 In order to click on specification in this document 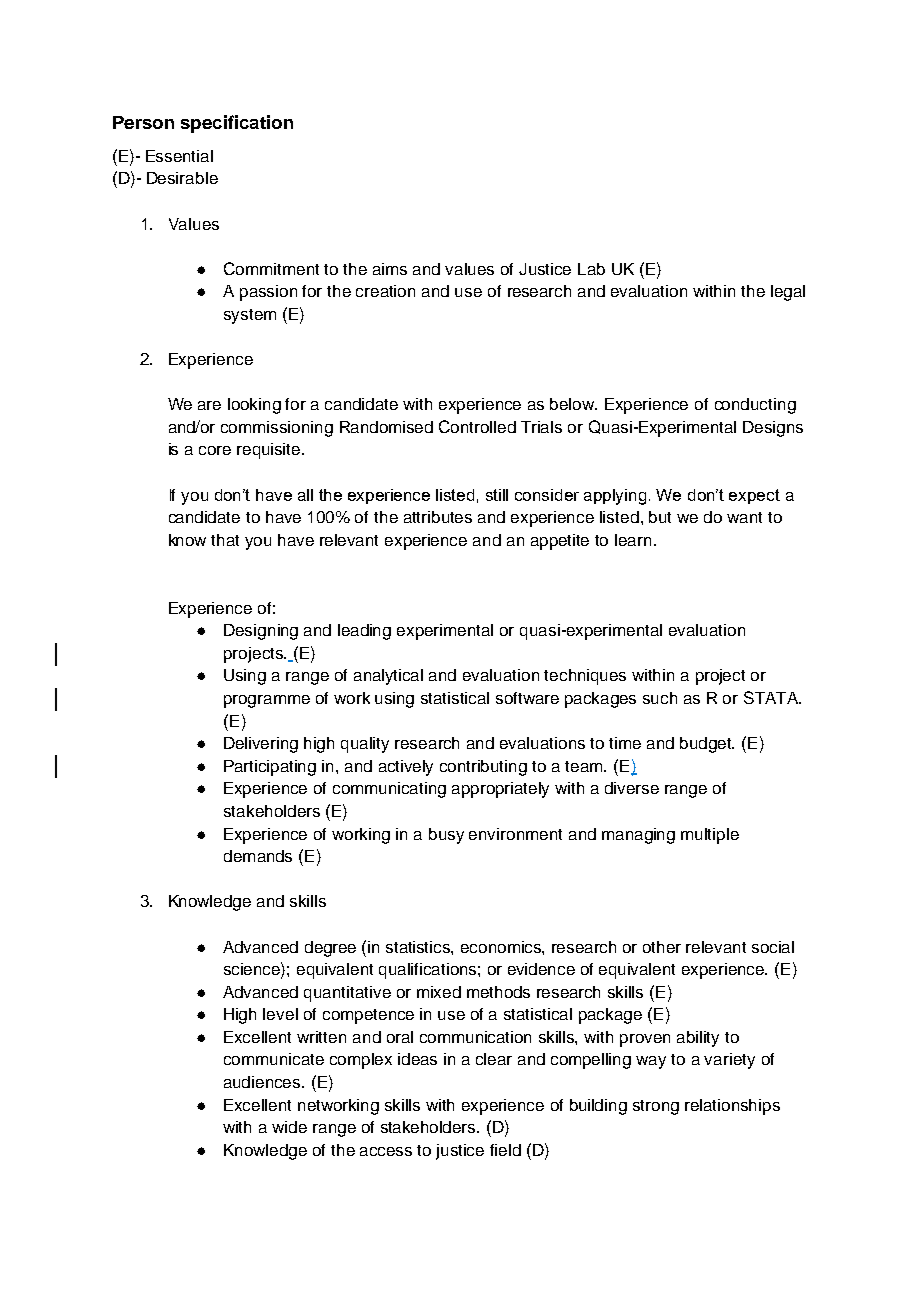, I will do `click(237, 124)`.
